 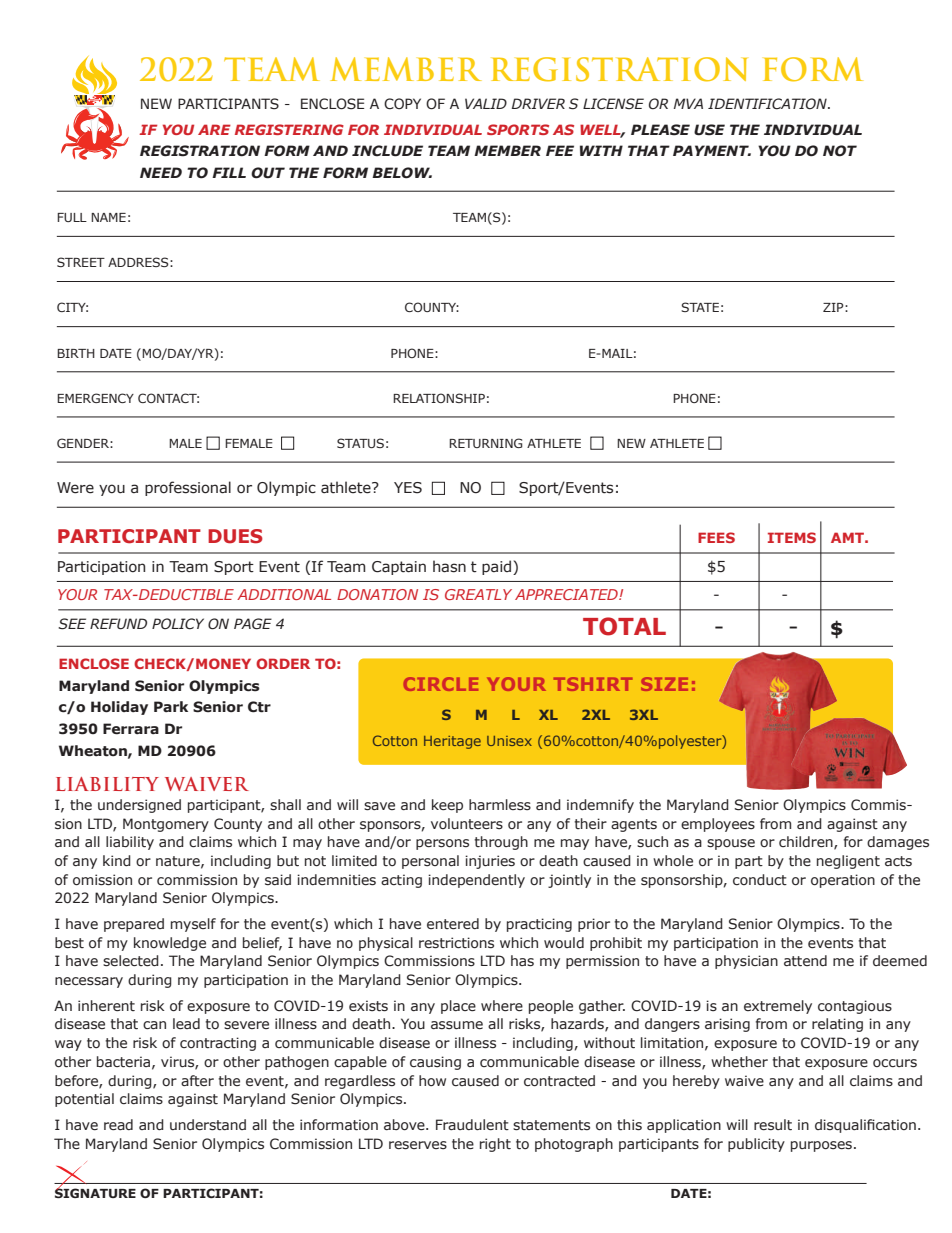 What do you see at coordinates (472, 1125) in the screenshot?
I see `Fraudulent` at bounding box center [472, 1125].
